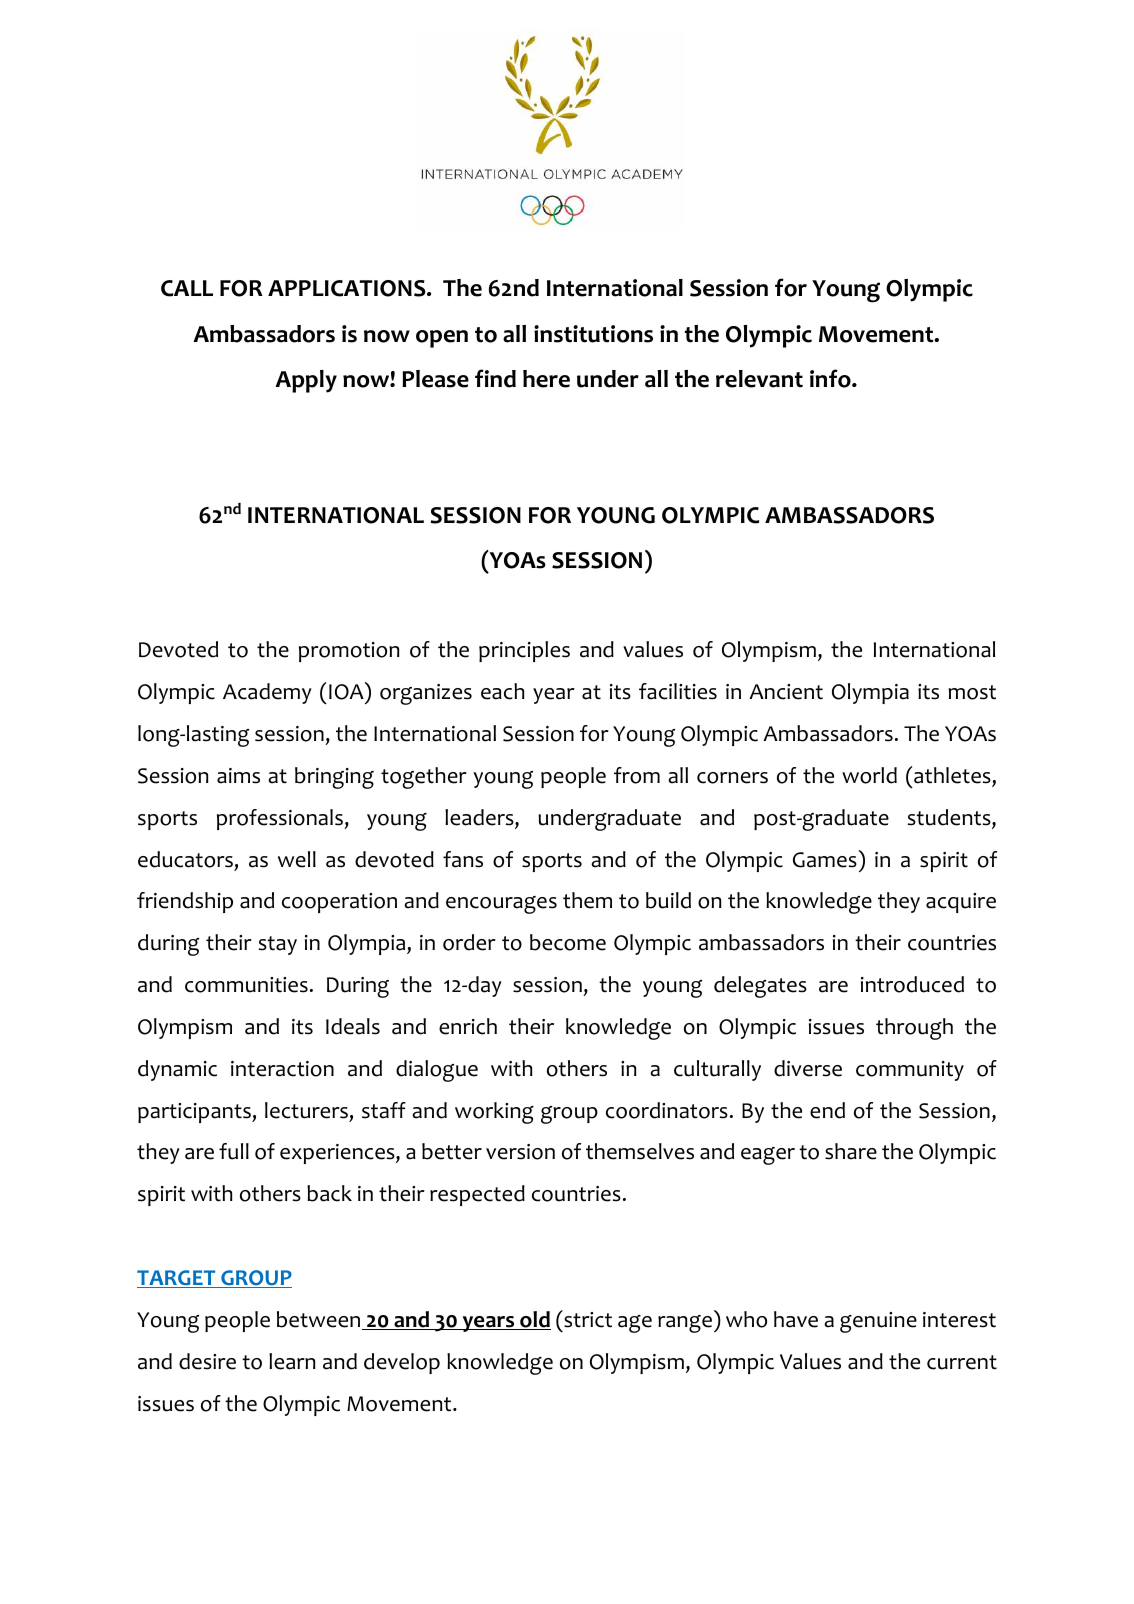 The width and height of the screenshot is (1134, 1604). Describe the element at coordinates (831, 378) in the screenshot. I see `info` at that location.
